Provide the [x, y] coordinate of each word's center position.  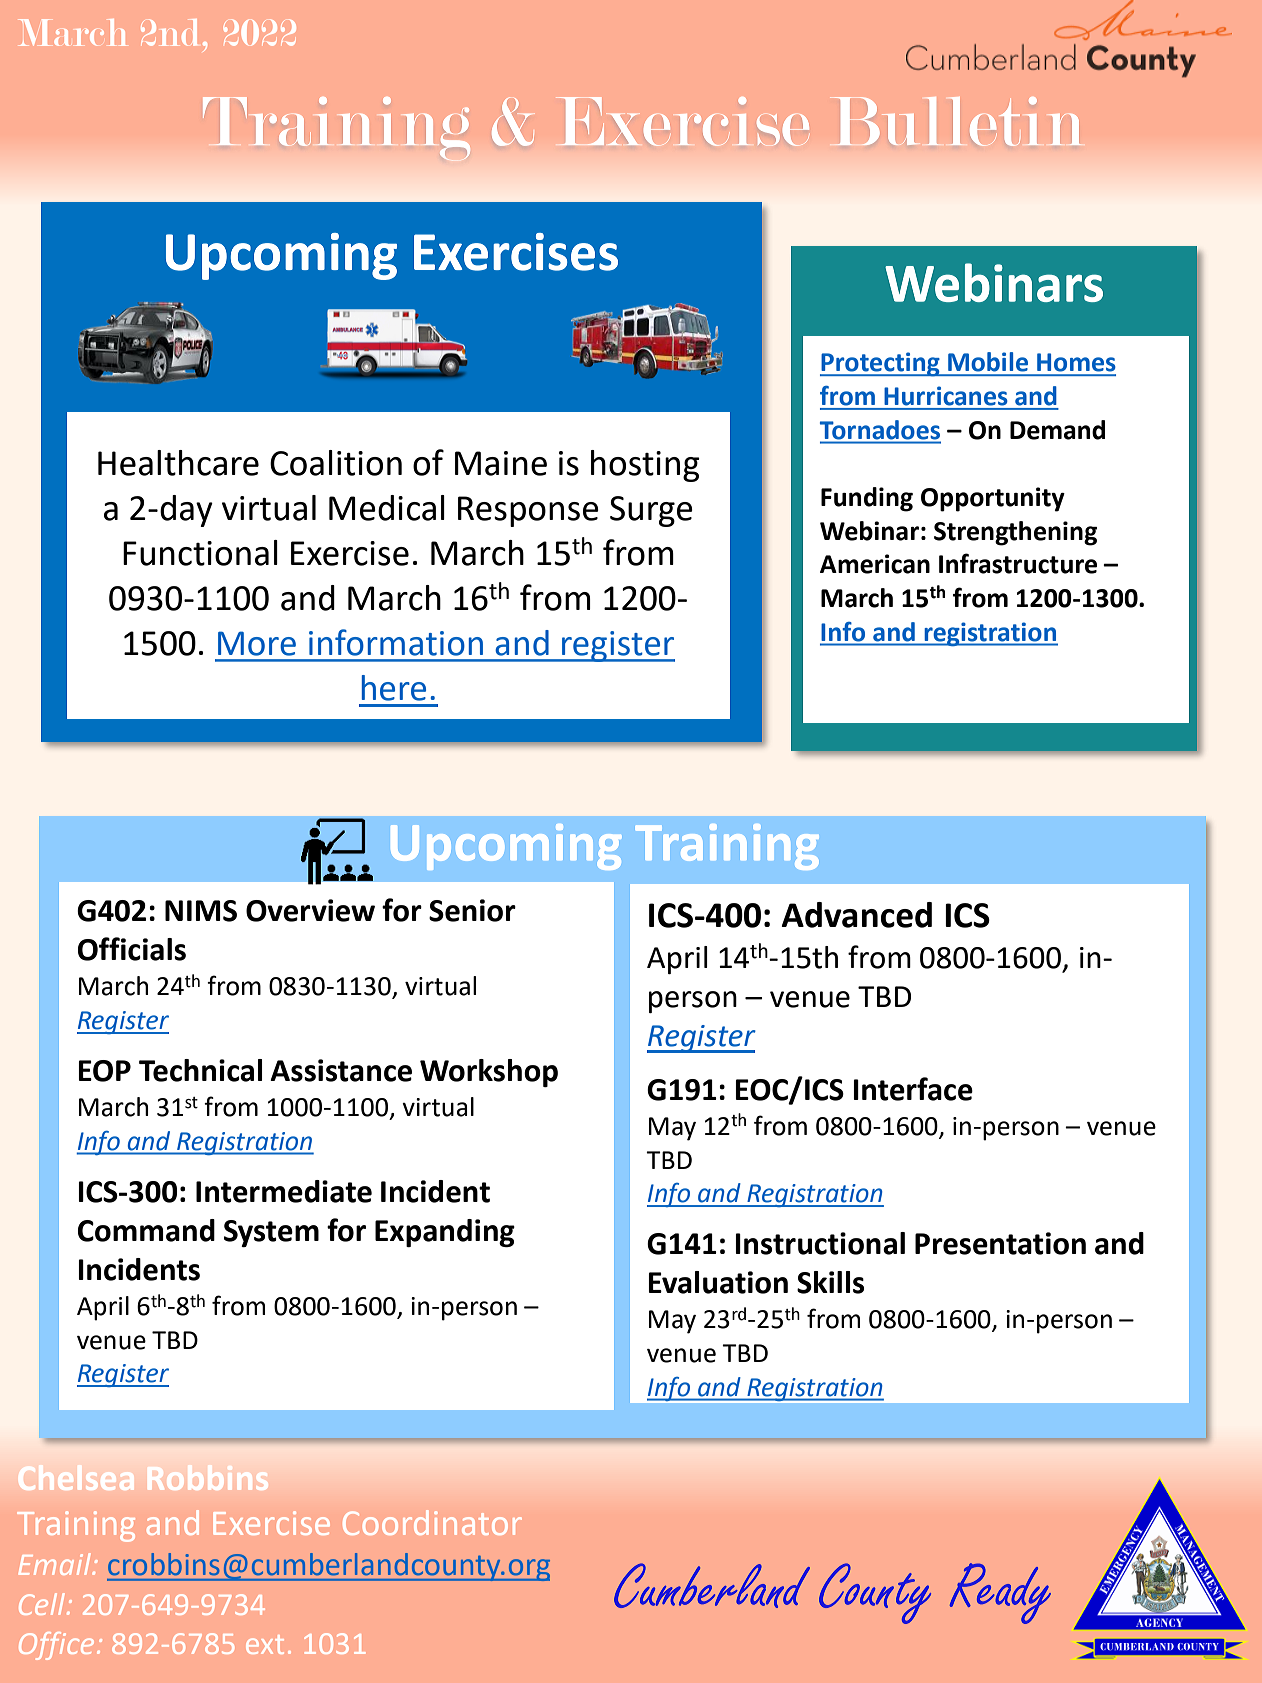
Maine [501, 463]
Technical [200, 1070]
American [875, 564]
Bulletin [957, 121]
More [257, 643]
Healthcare [178, 463]
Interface [913, 1089]
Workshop [489, 1073]
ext [265, 1644]
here [394, 688]
